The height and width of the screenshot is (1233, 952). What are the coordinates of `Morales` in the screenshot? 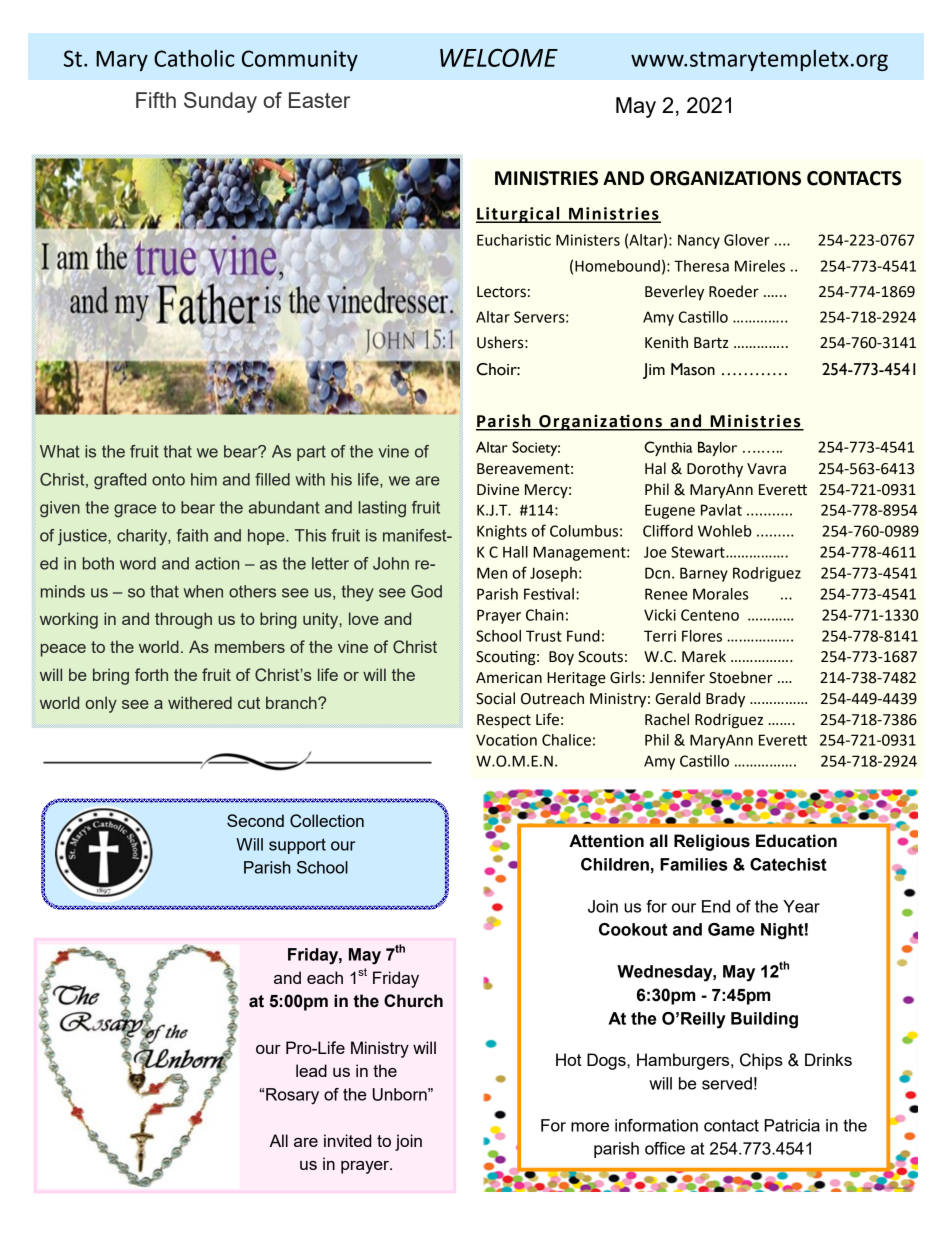 It's located at (720, 594).
